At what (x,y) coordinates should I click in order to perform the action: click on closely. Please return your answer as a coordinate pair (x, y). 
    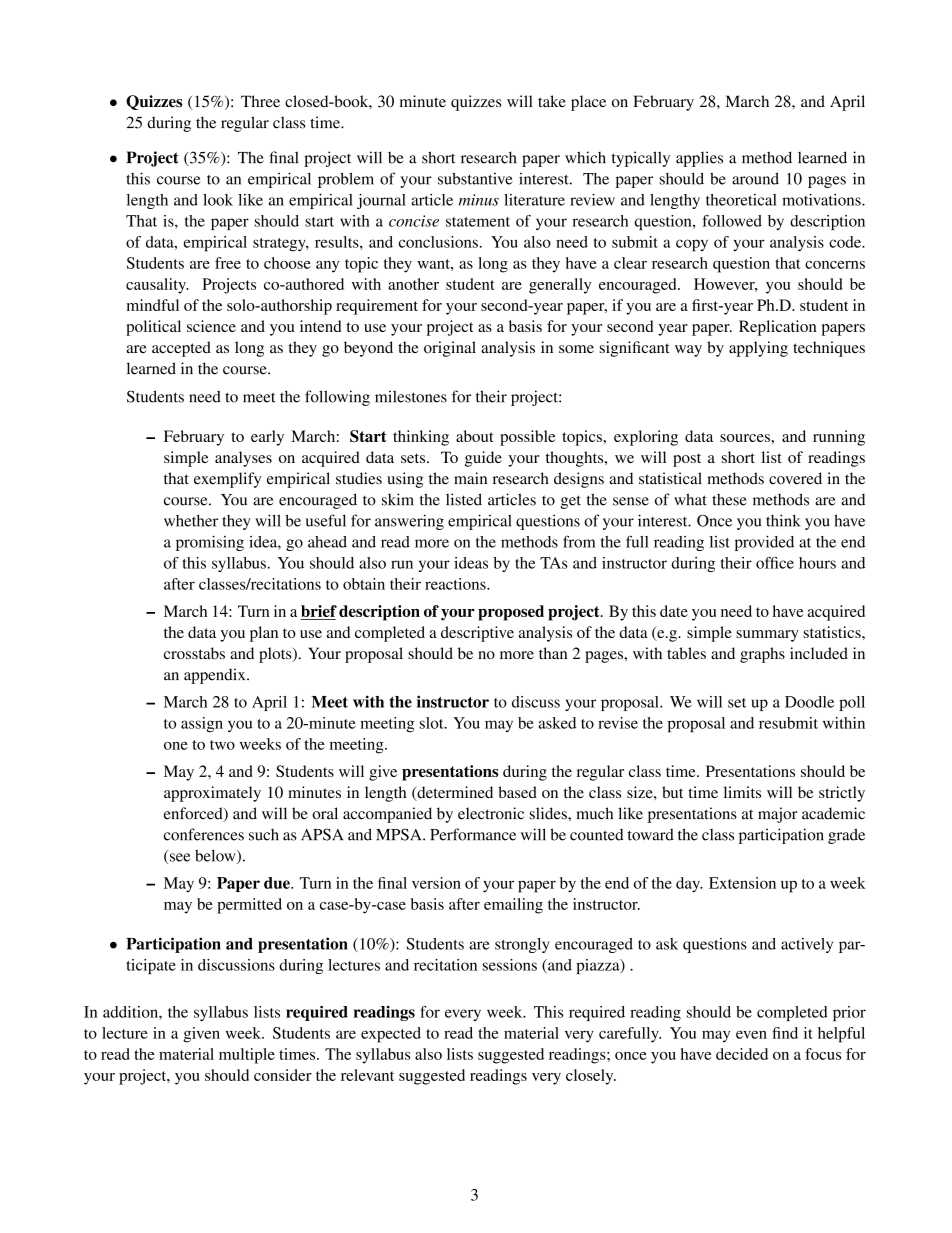
    Looking at the image, I should click on (591, 1077).
